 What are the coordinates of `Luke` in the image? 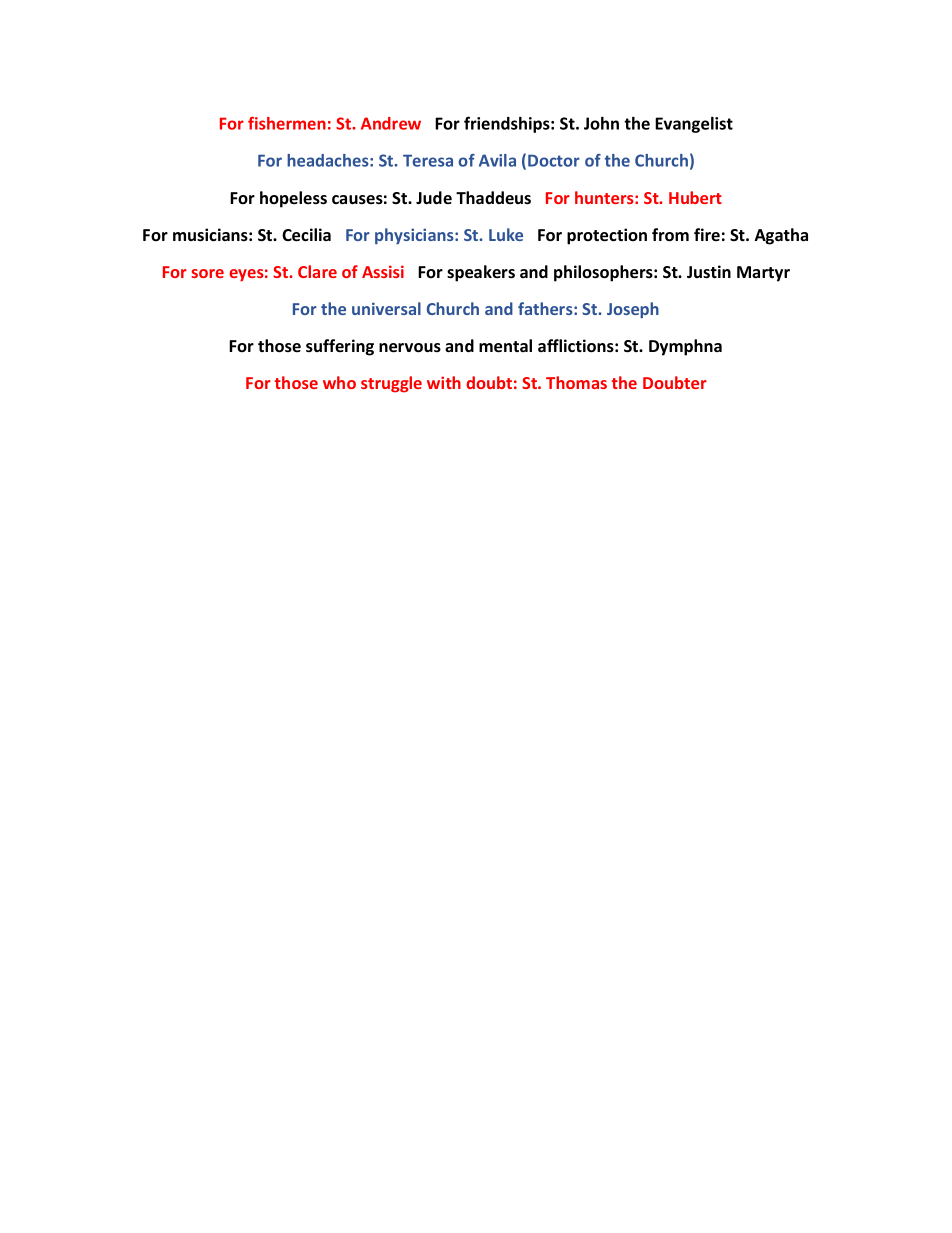 It's located at (506, 234).
